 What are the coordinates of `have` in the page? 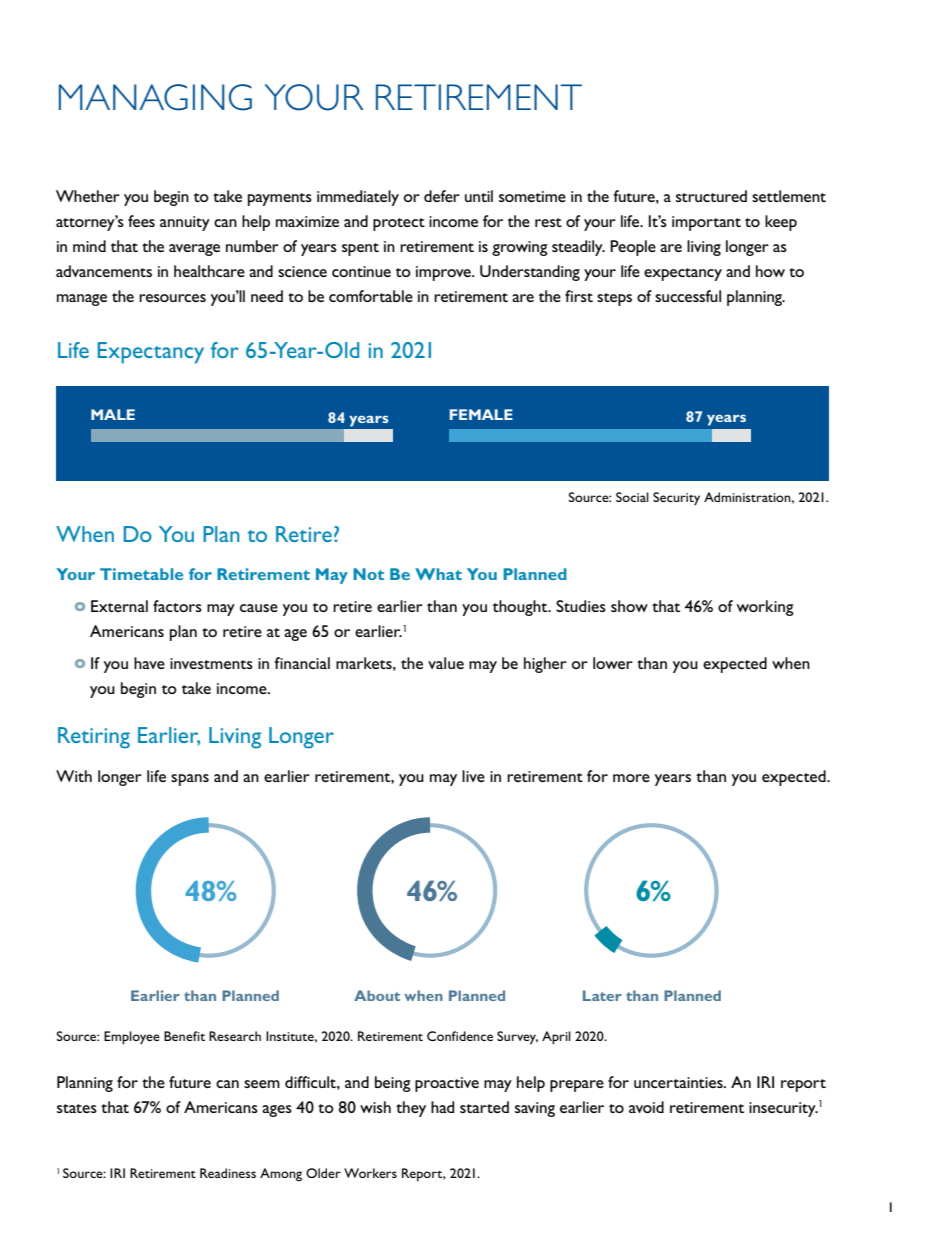 It's located at (149, 663).
